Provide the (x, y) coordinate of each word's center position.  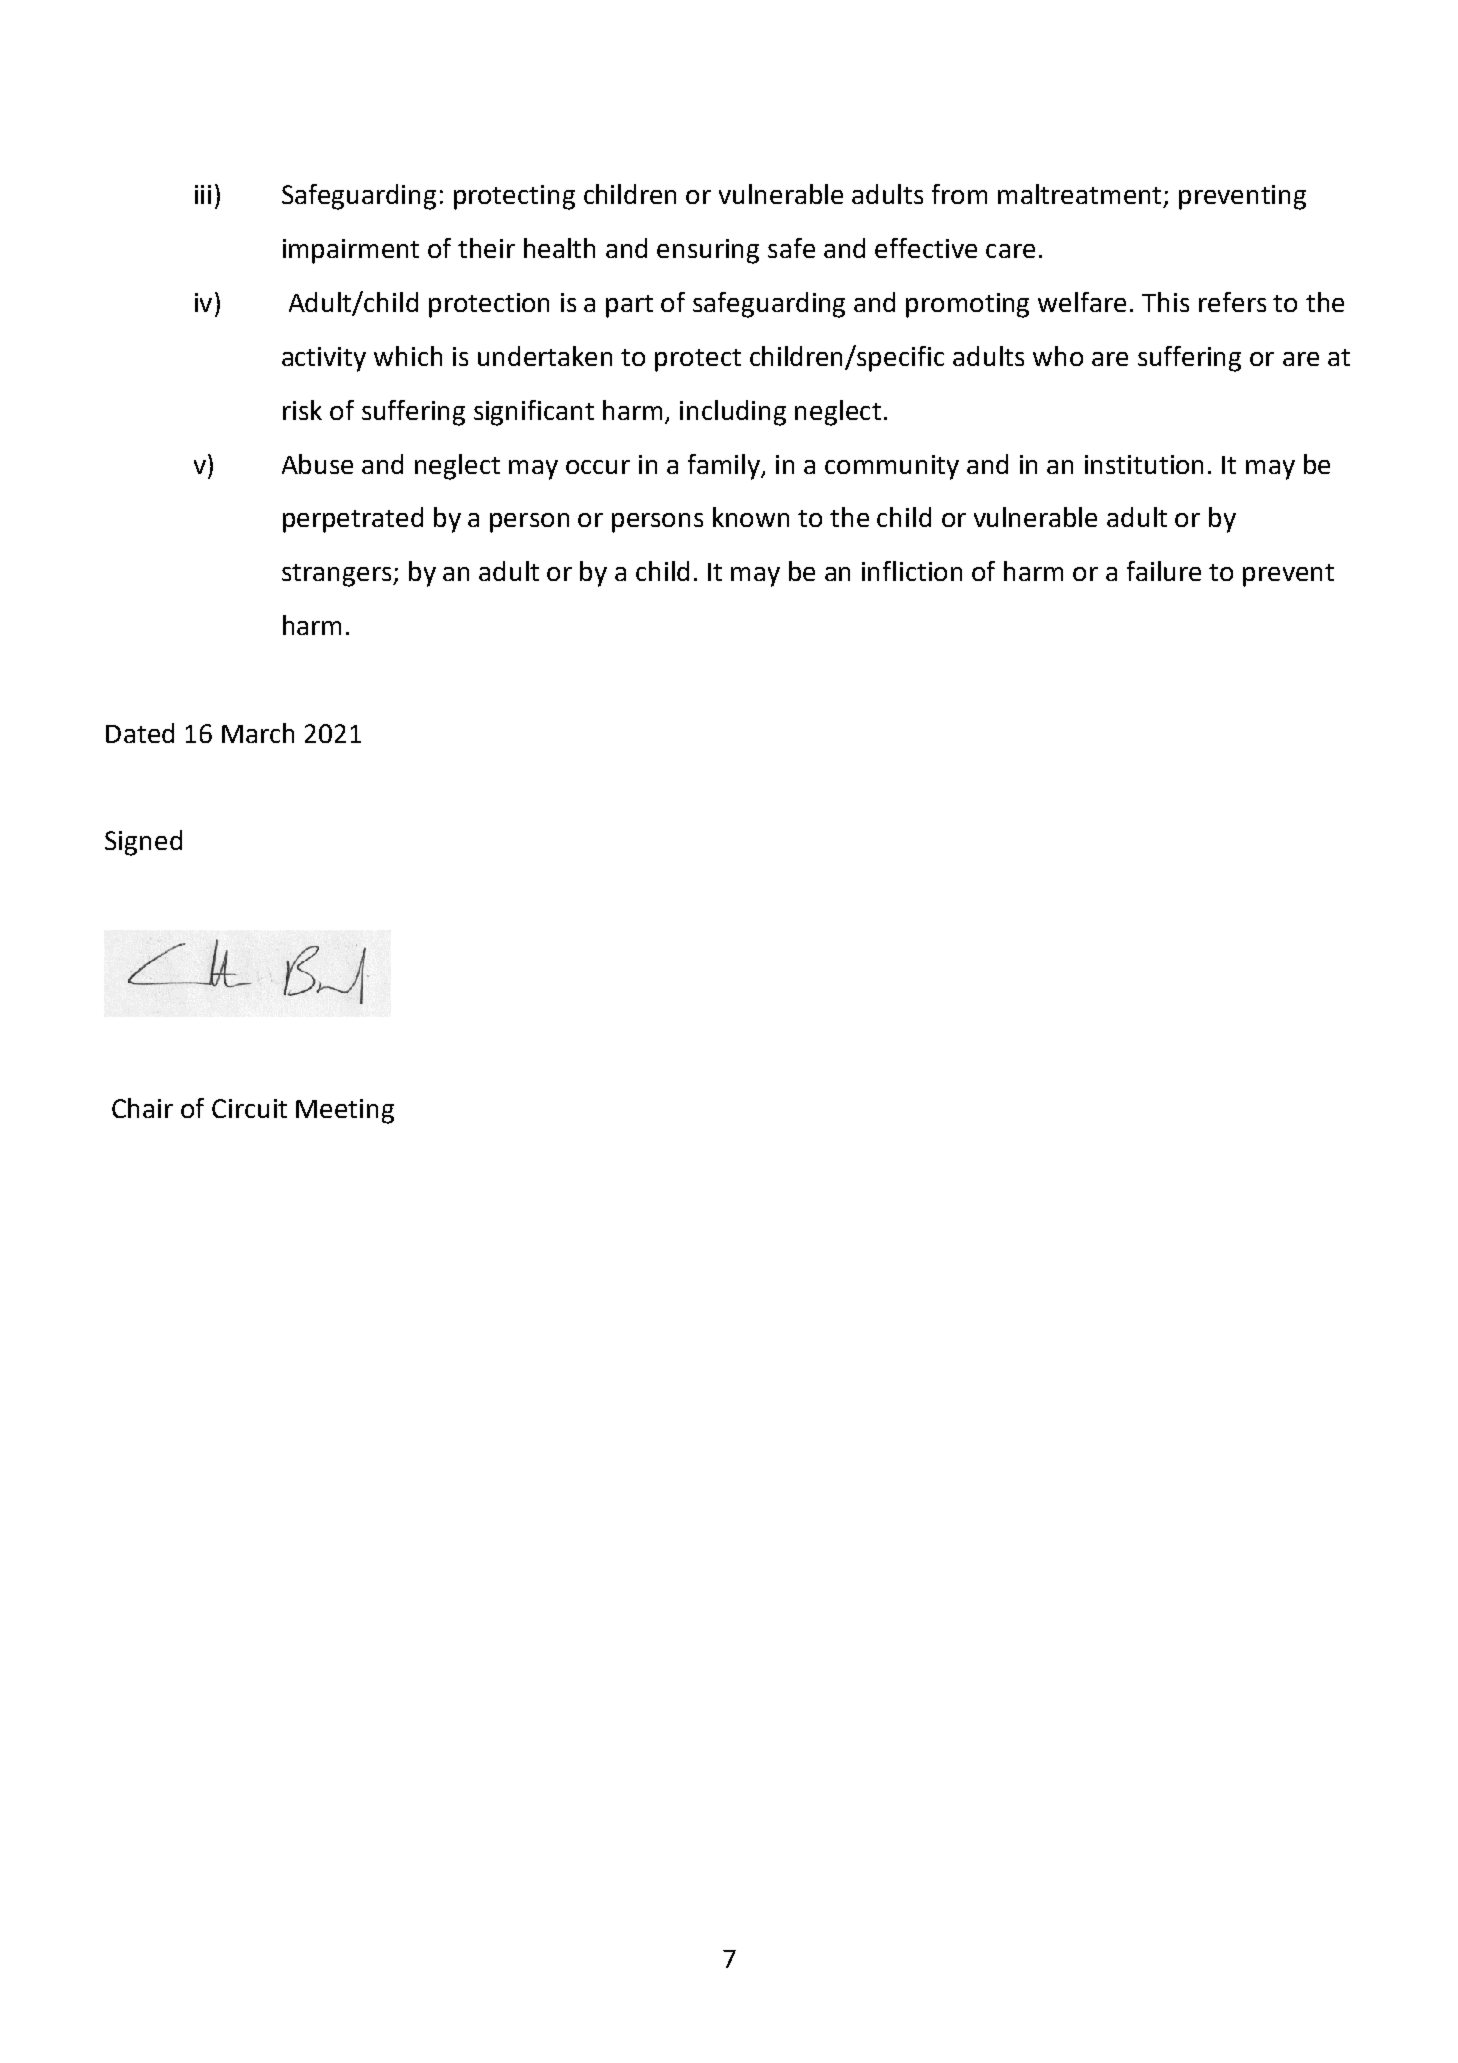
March (258, 733)
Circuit (249, 1108)
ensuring (708, 251)
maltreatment (1081, 195)
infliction (912, 571)
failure (1164, 571)
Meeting (345, 1111)
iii (203, 194)
